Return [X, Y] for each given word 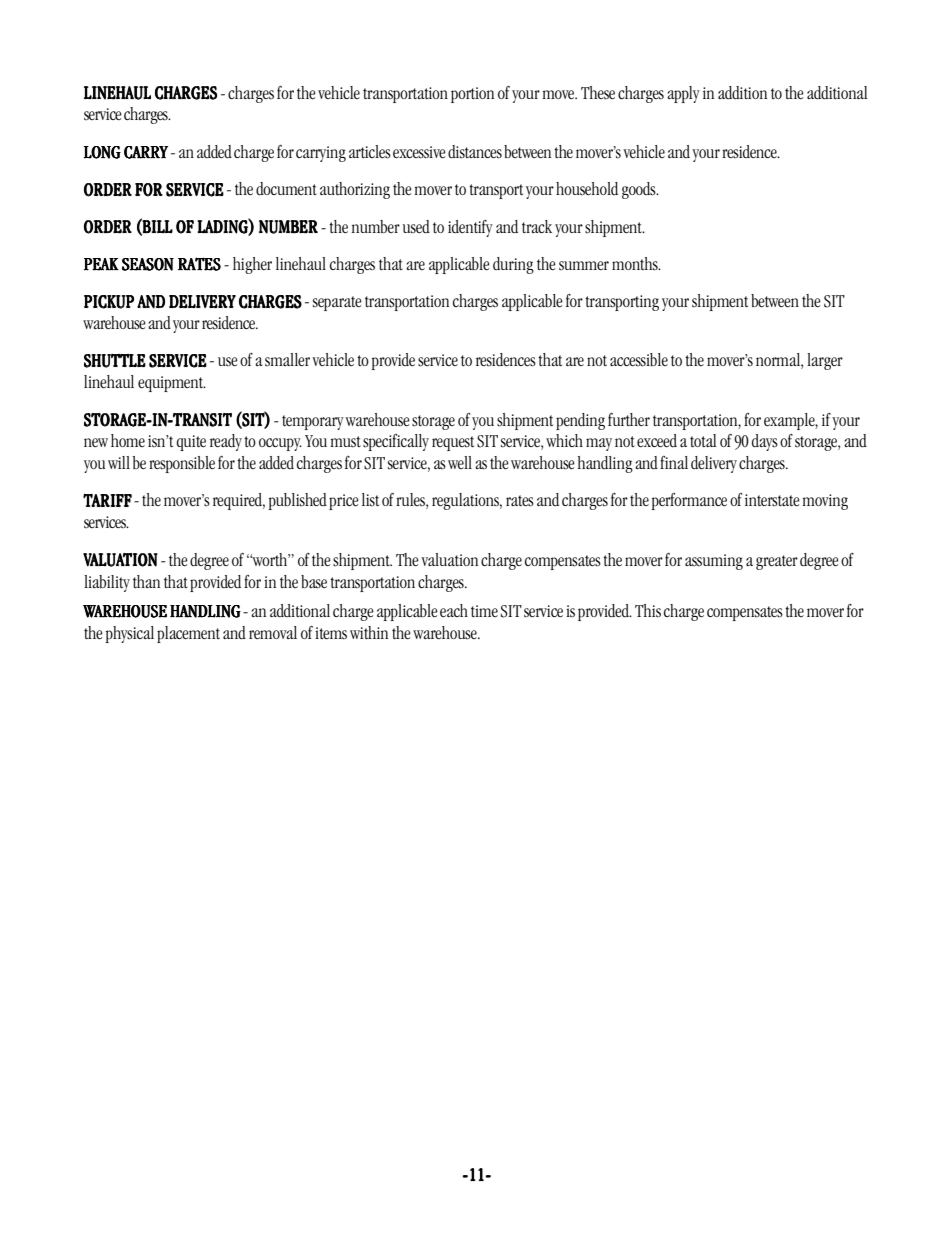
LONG [102, 152]
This [648, 611]
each [454, 611]
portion [472, 95]
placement [188, 634]
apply [683, 94]
